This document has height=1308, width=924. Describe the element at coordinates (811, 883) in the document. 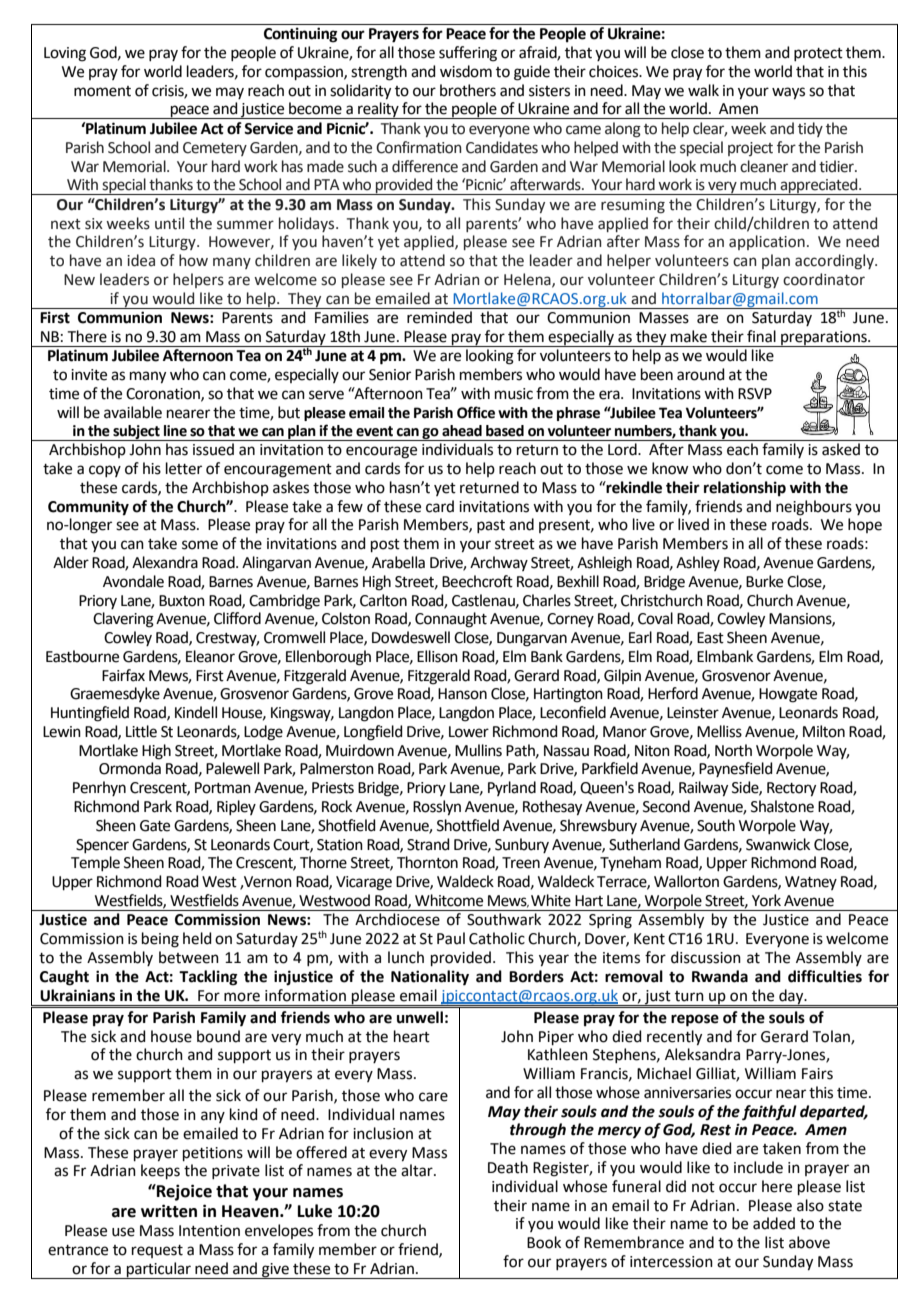

I see `Watney` at that location.
